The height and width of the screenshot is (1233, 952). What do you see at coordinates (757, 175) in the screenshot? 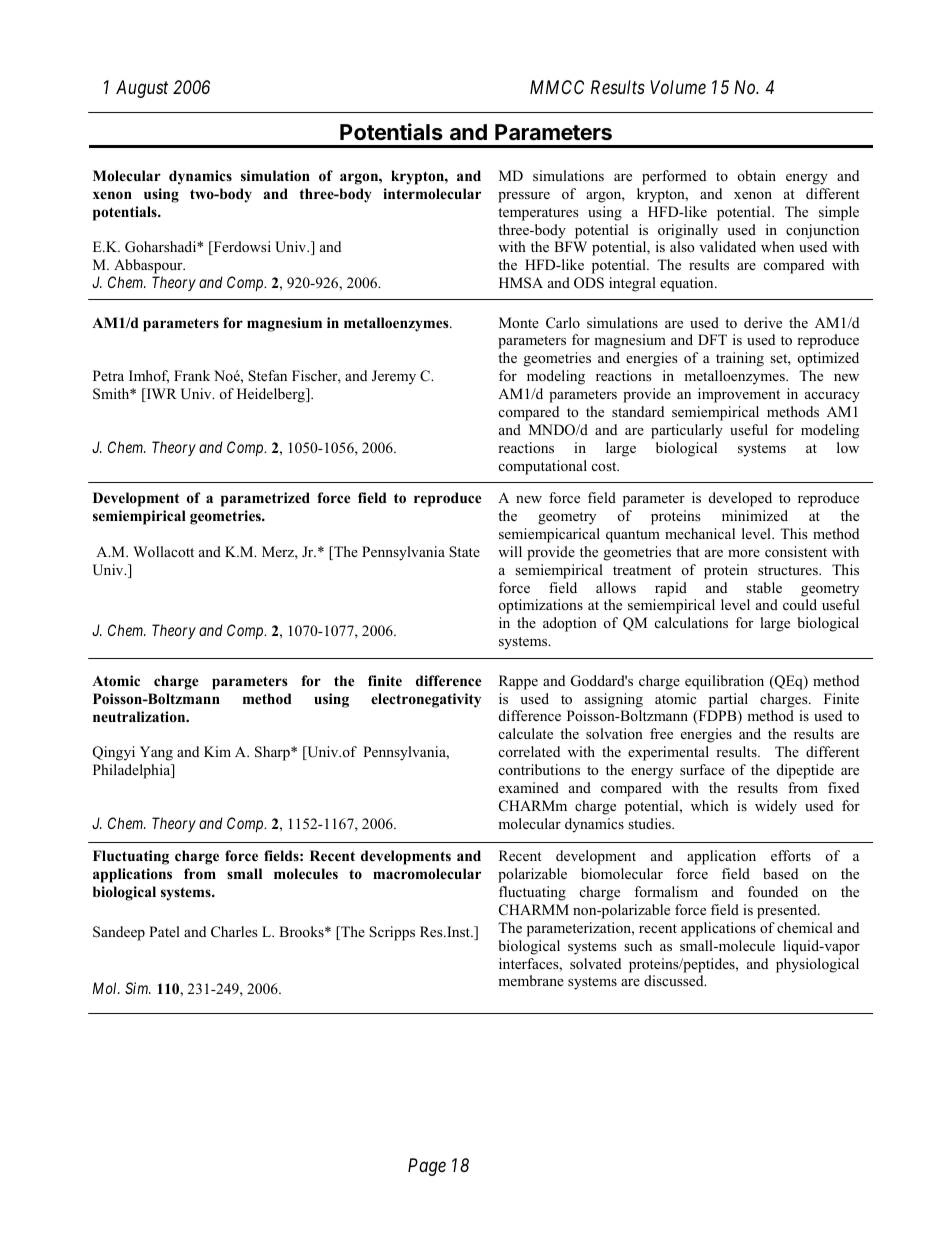
I see `obtain` at bounding box center [757, 175].
